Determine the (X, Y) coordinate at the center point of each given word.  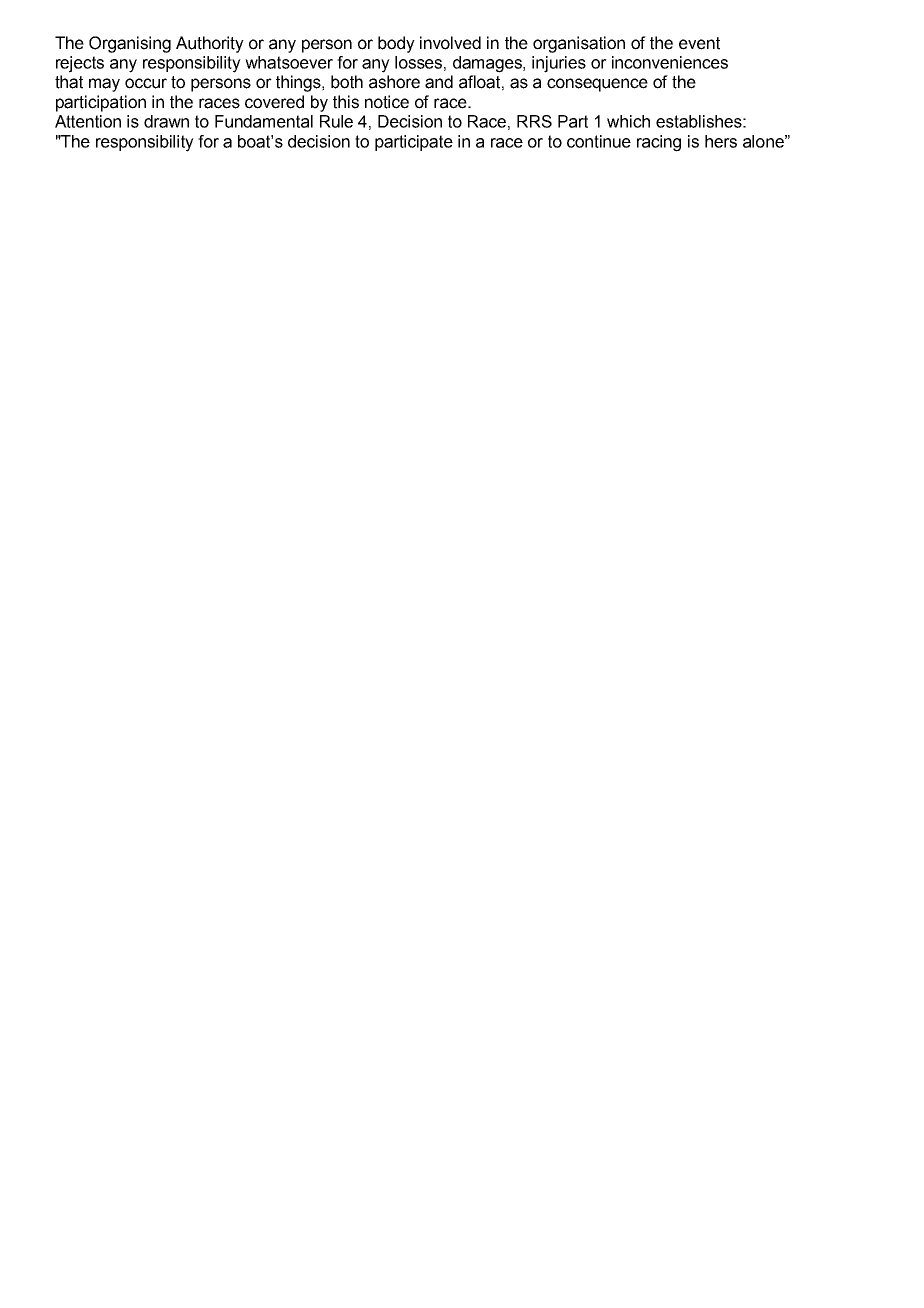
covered (274, 102)
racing (659, 143)
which (628, 121)
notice (387, 102)
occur (146, 83)
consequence (597, 85)
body (396, 44)
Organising (130, 44)
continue (599, 141)
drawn (166, 121)
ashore (394, 82)
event (699, 43)
